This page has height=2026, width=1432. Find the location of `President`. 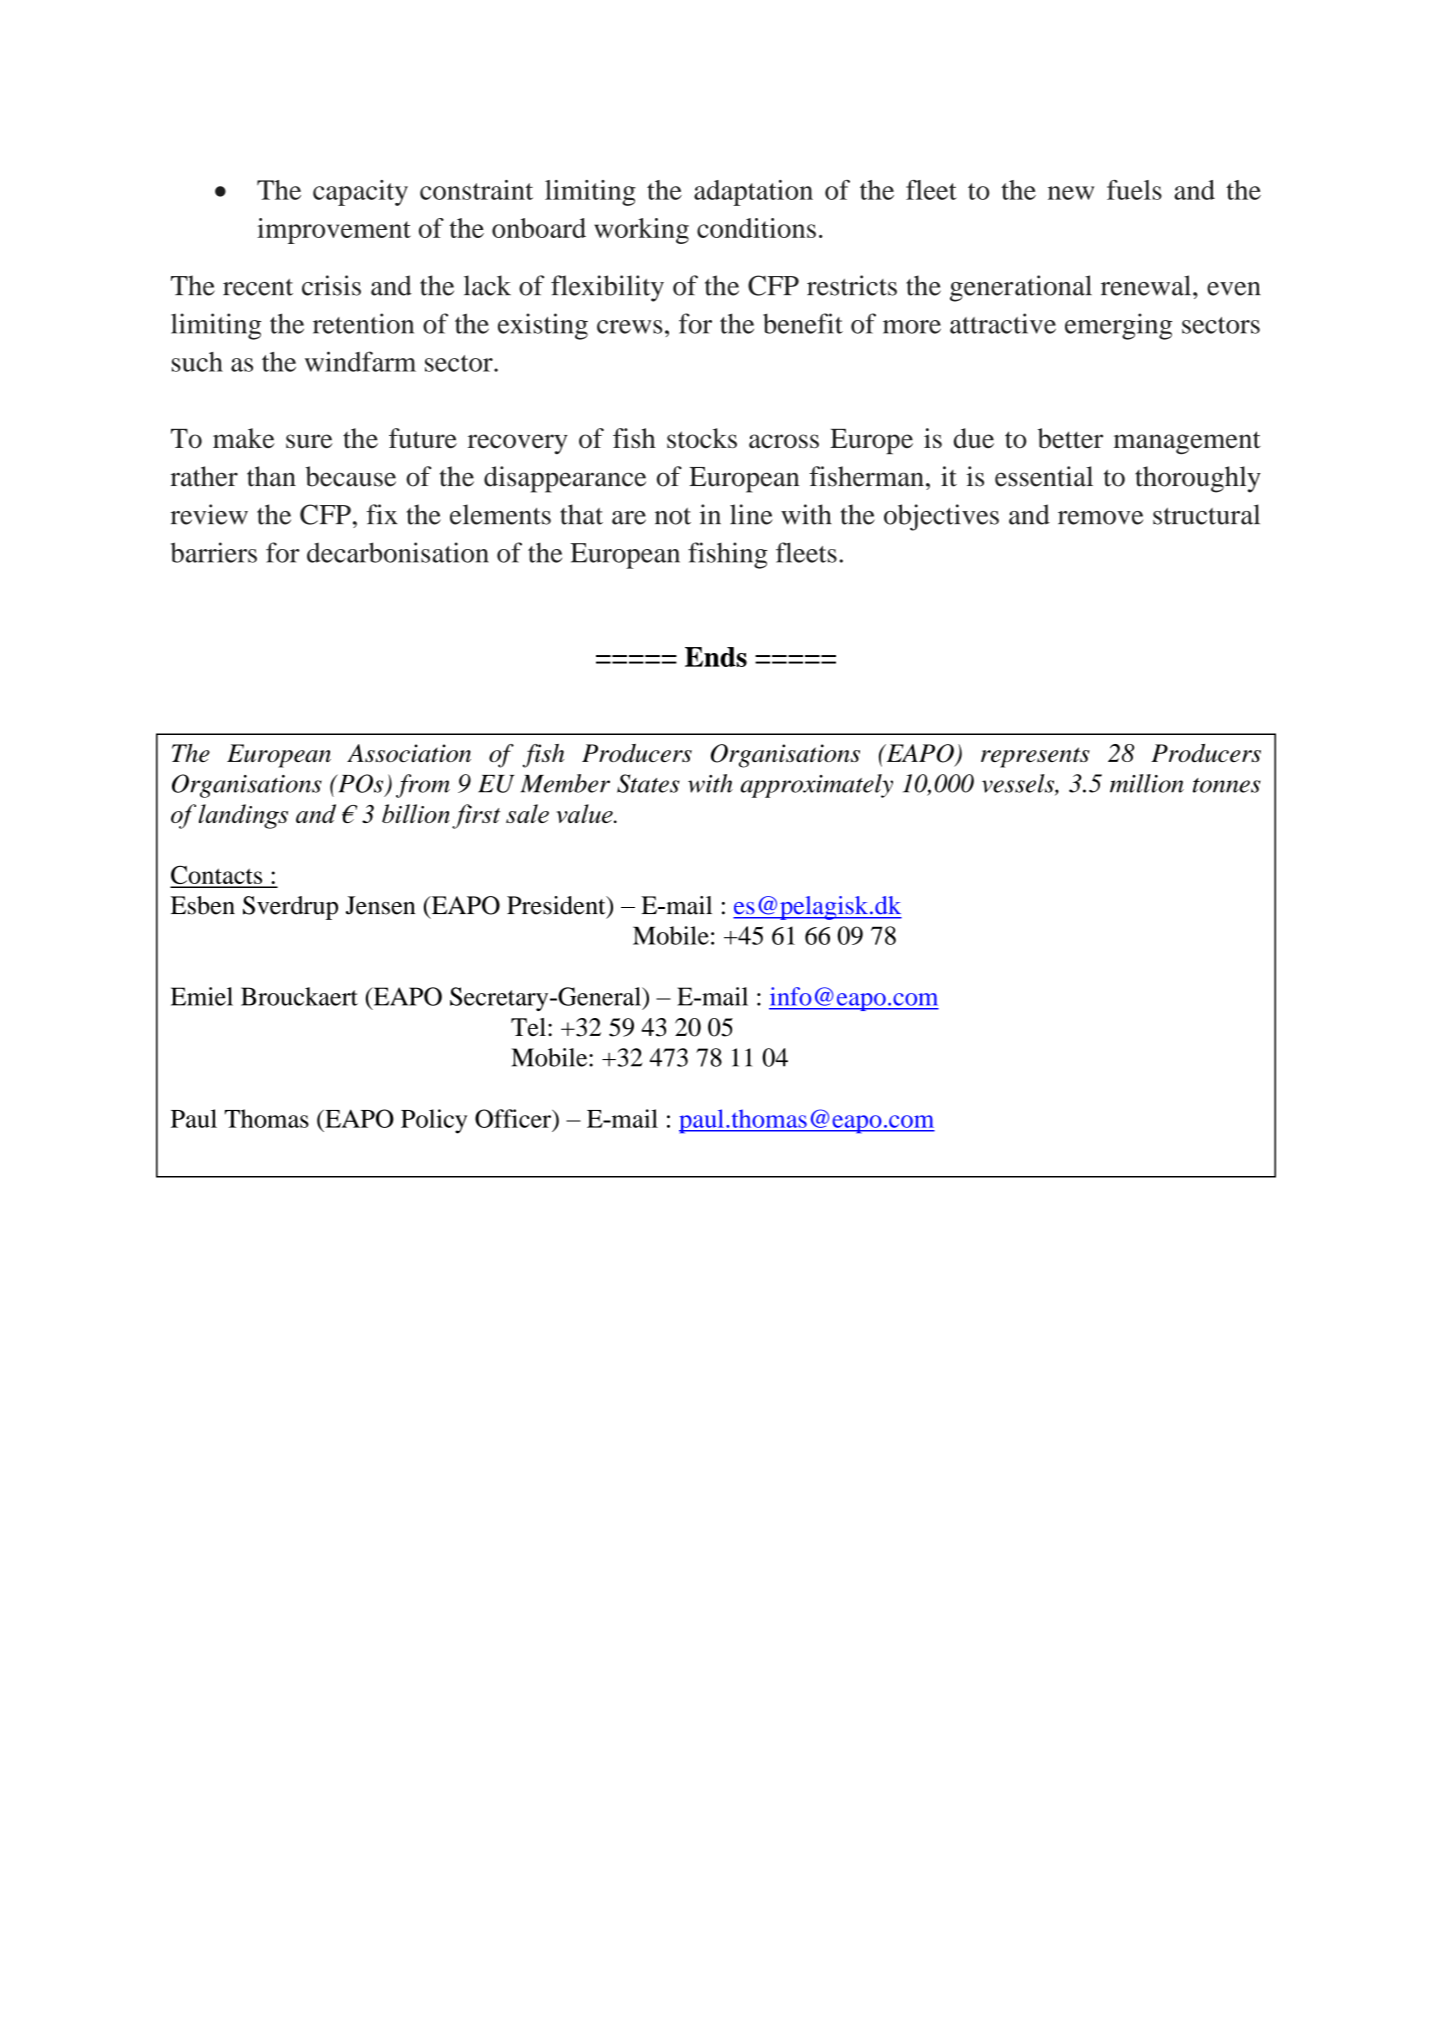

President is located at coordinates (557, 905).
